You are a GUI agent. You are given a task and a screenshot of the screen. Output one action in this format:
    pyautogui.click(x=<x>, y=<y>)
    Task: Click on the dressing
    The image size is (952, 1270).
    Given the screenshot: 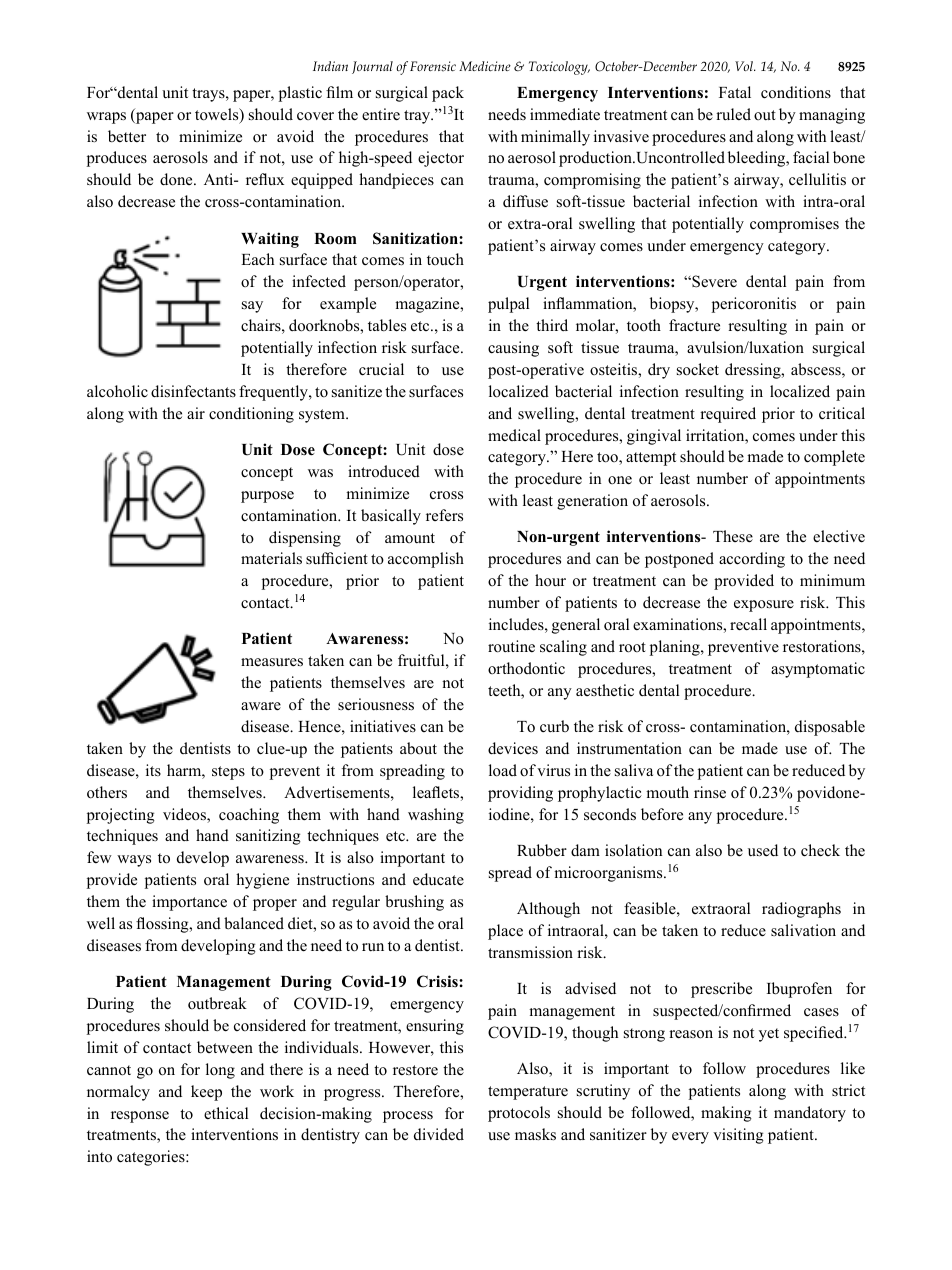 What is the action you would take?
    pyautogui.click(x=754, y=371)
